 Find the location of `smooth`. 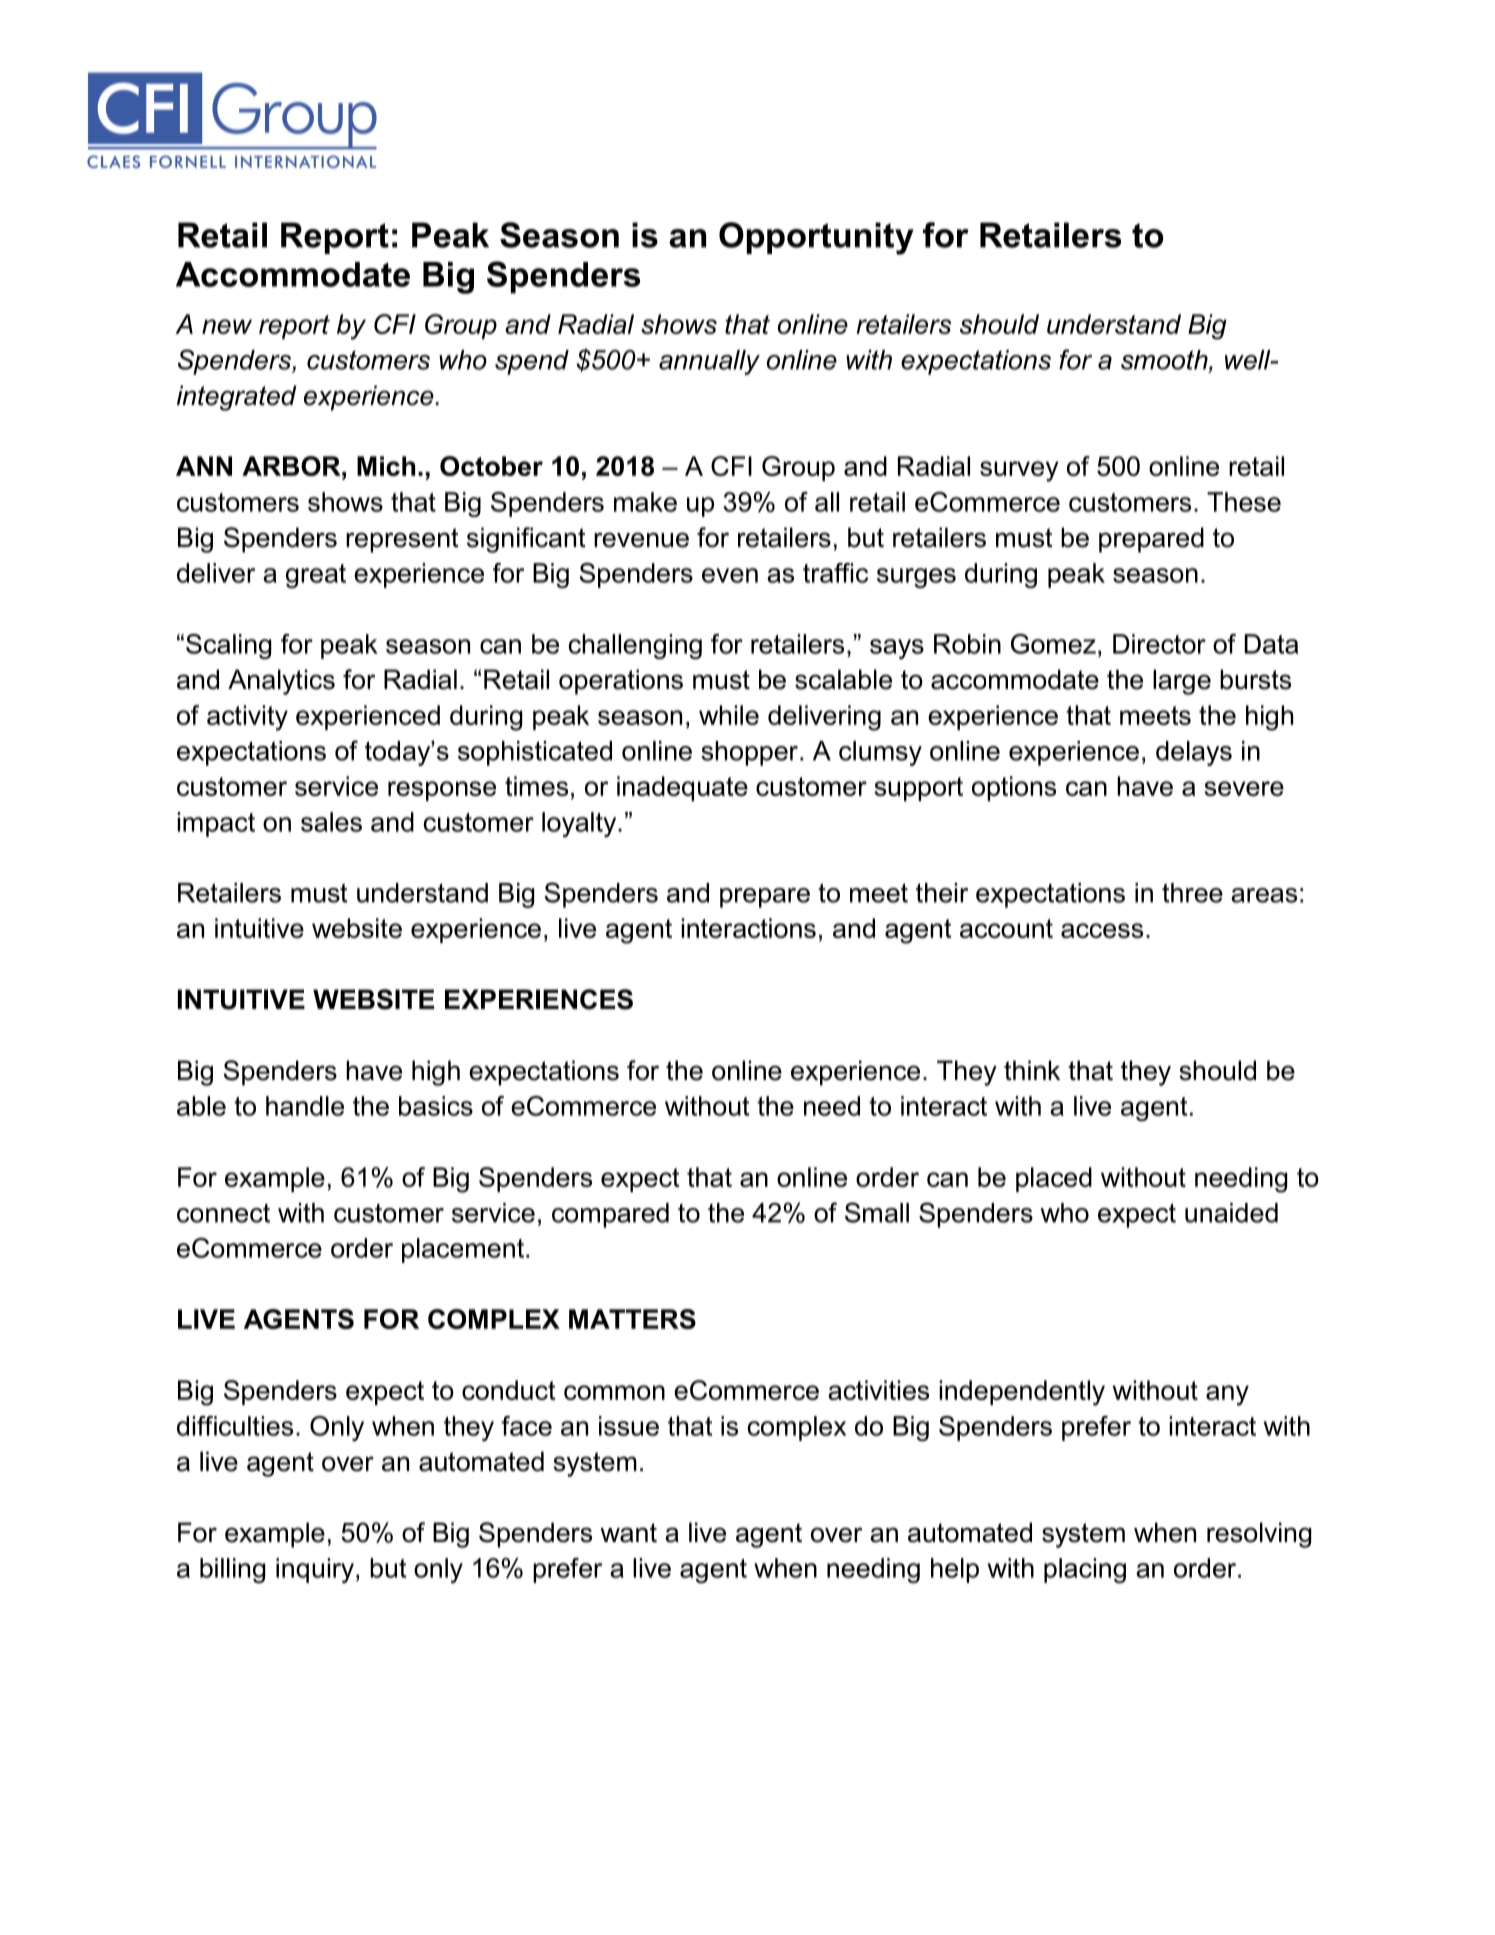

smooth is located at coordinates (1165, 361).
